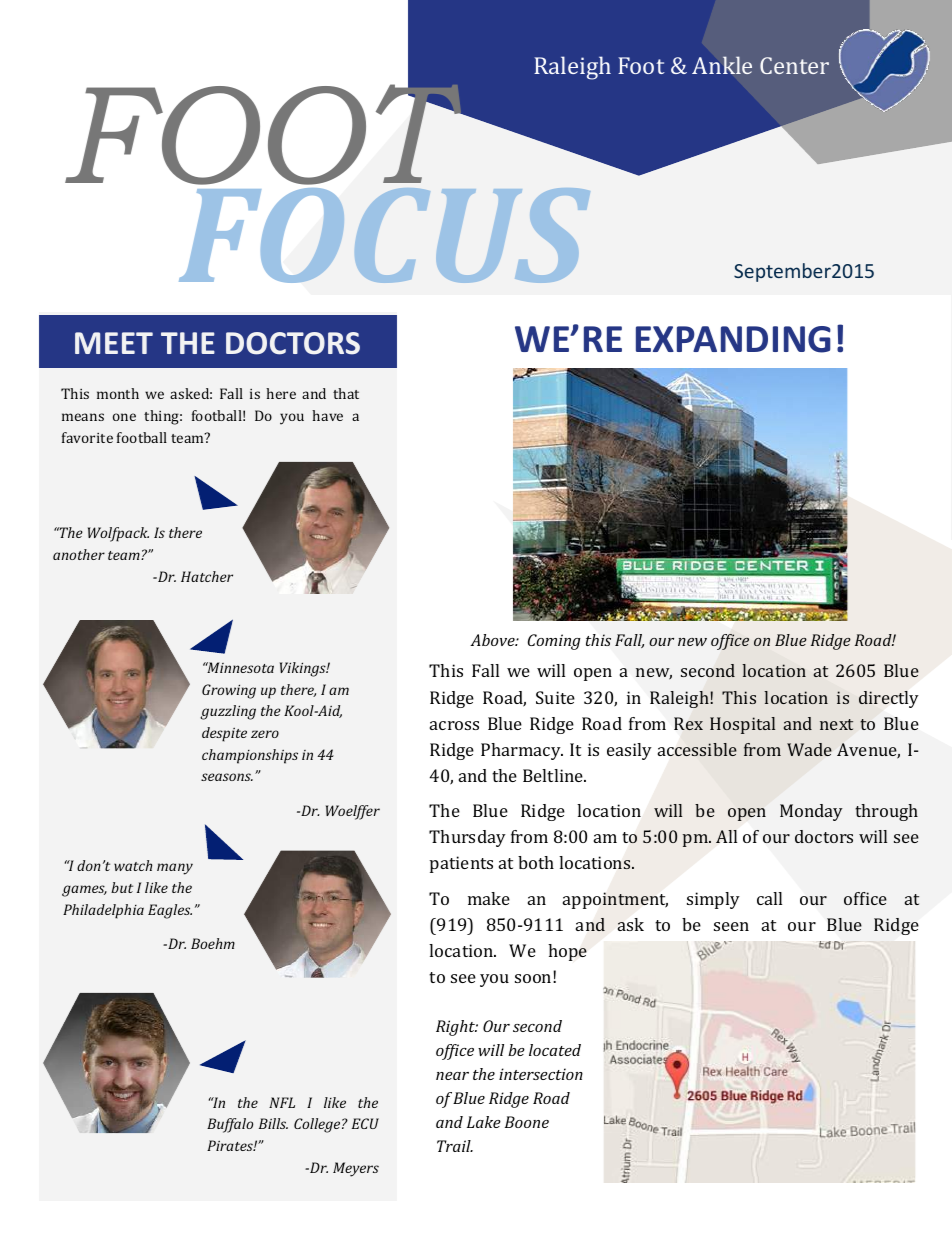 This image has height=1233, width=952. Describe the element at coordinates (273, 1123) in the image. I see `Bills` at that location.
